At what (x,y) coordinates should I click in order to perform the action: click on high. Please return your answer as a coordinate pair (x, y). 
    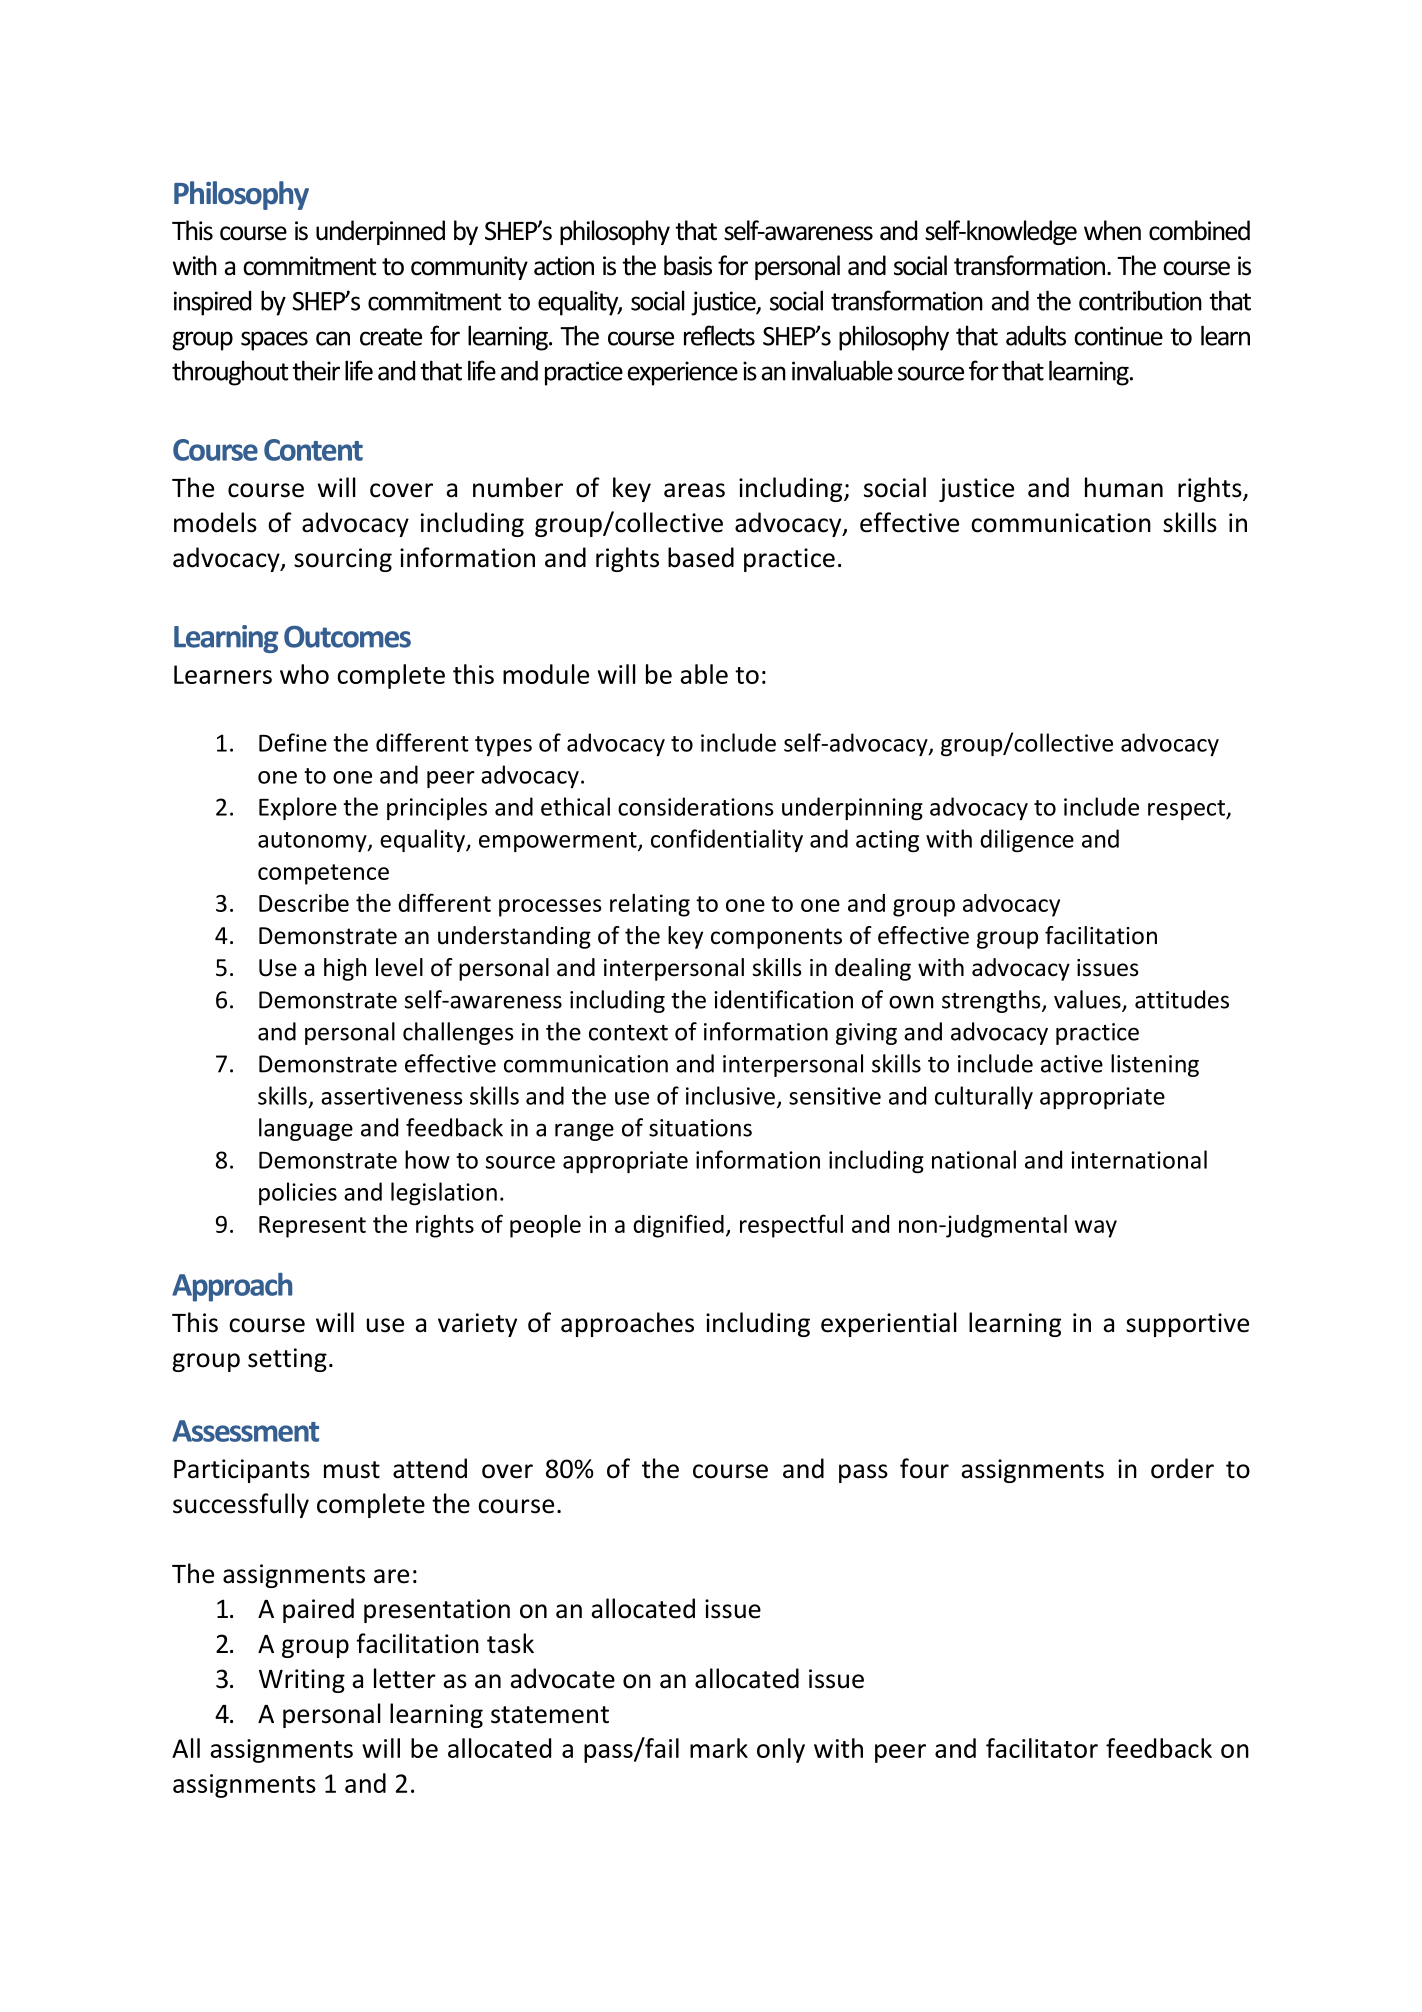
    Looking at the image, I should click on (345, 969).
